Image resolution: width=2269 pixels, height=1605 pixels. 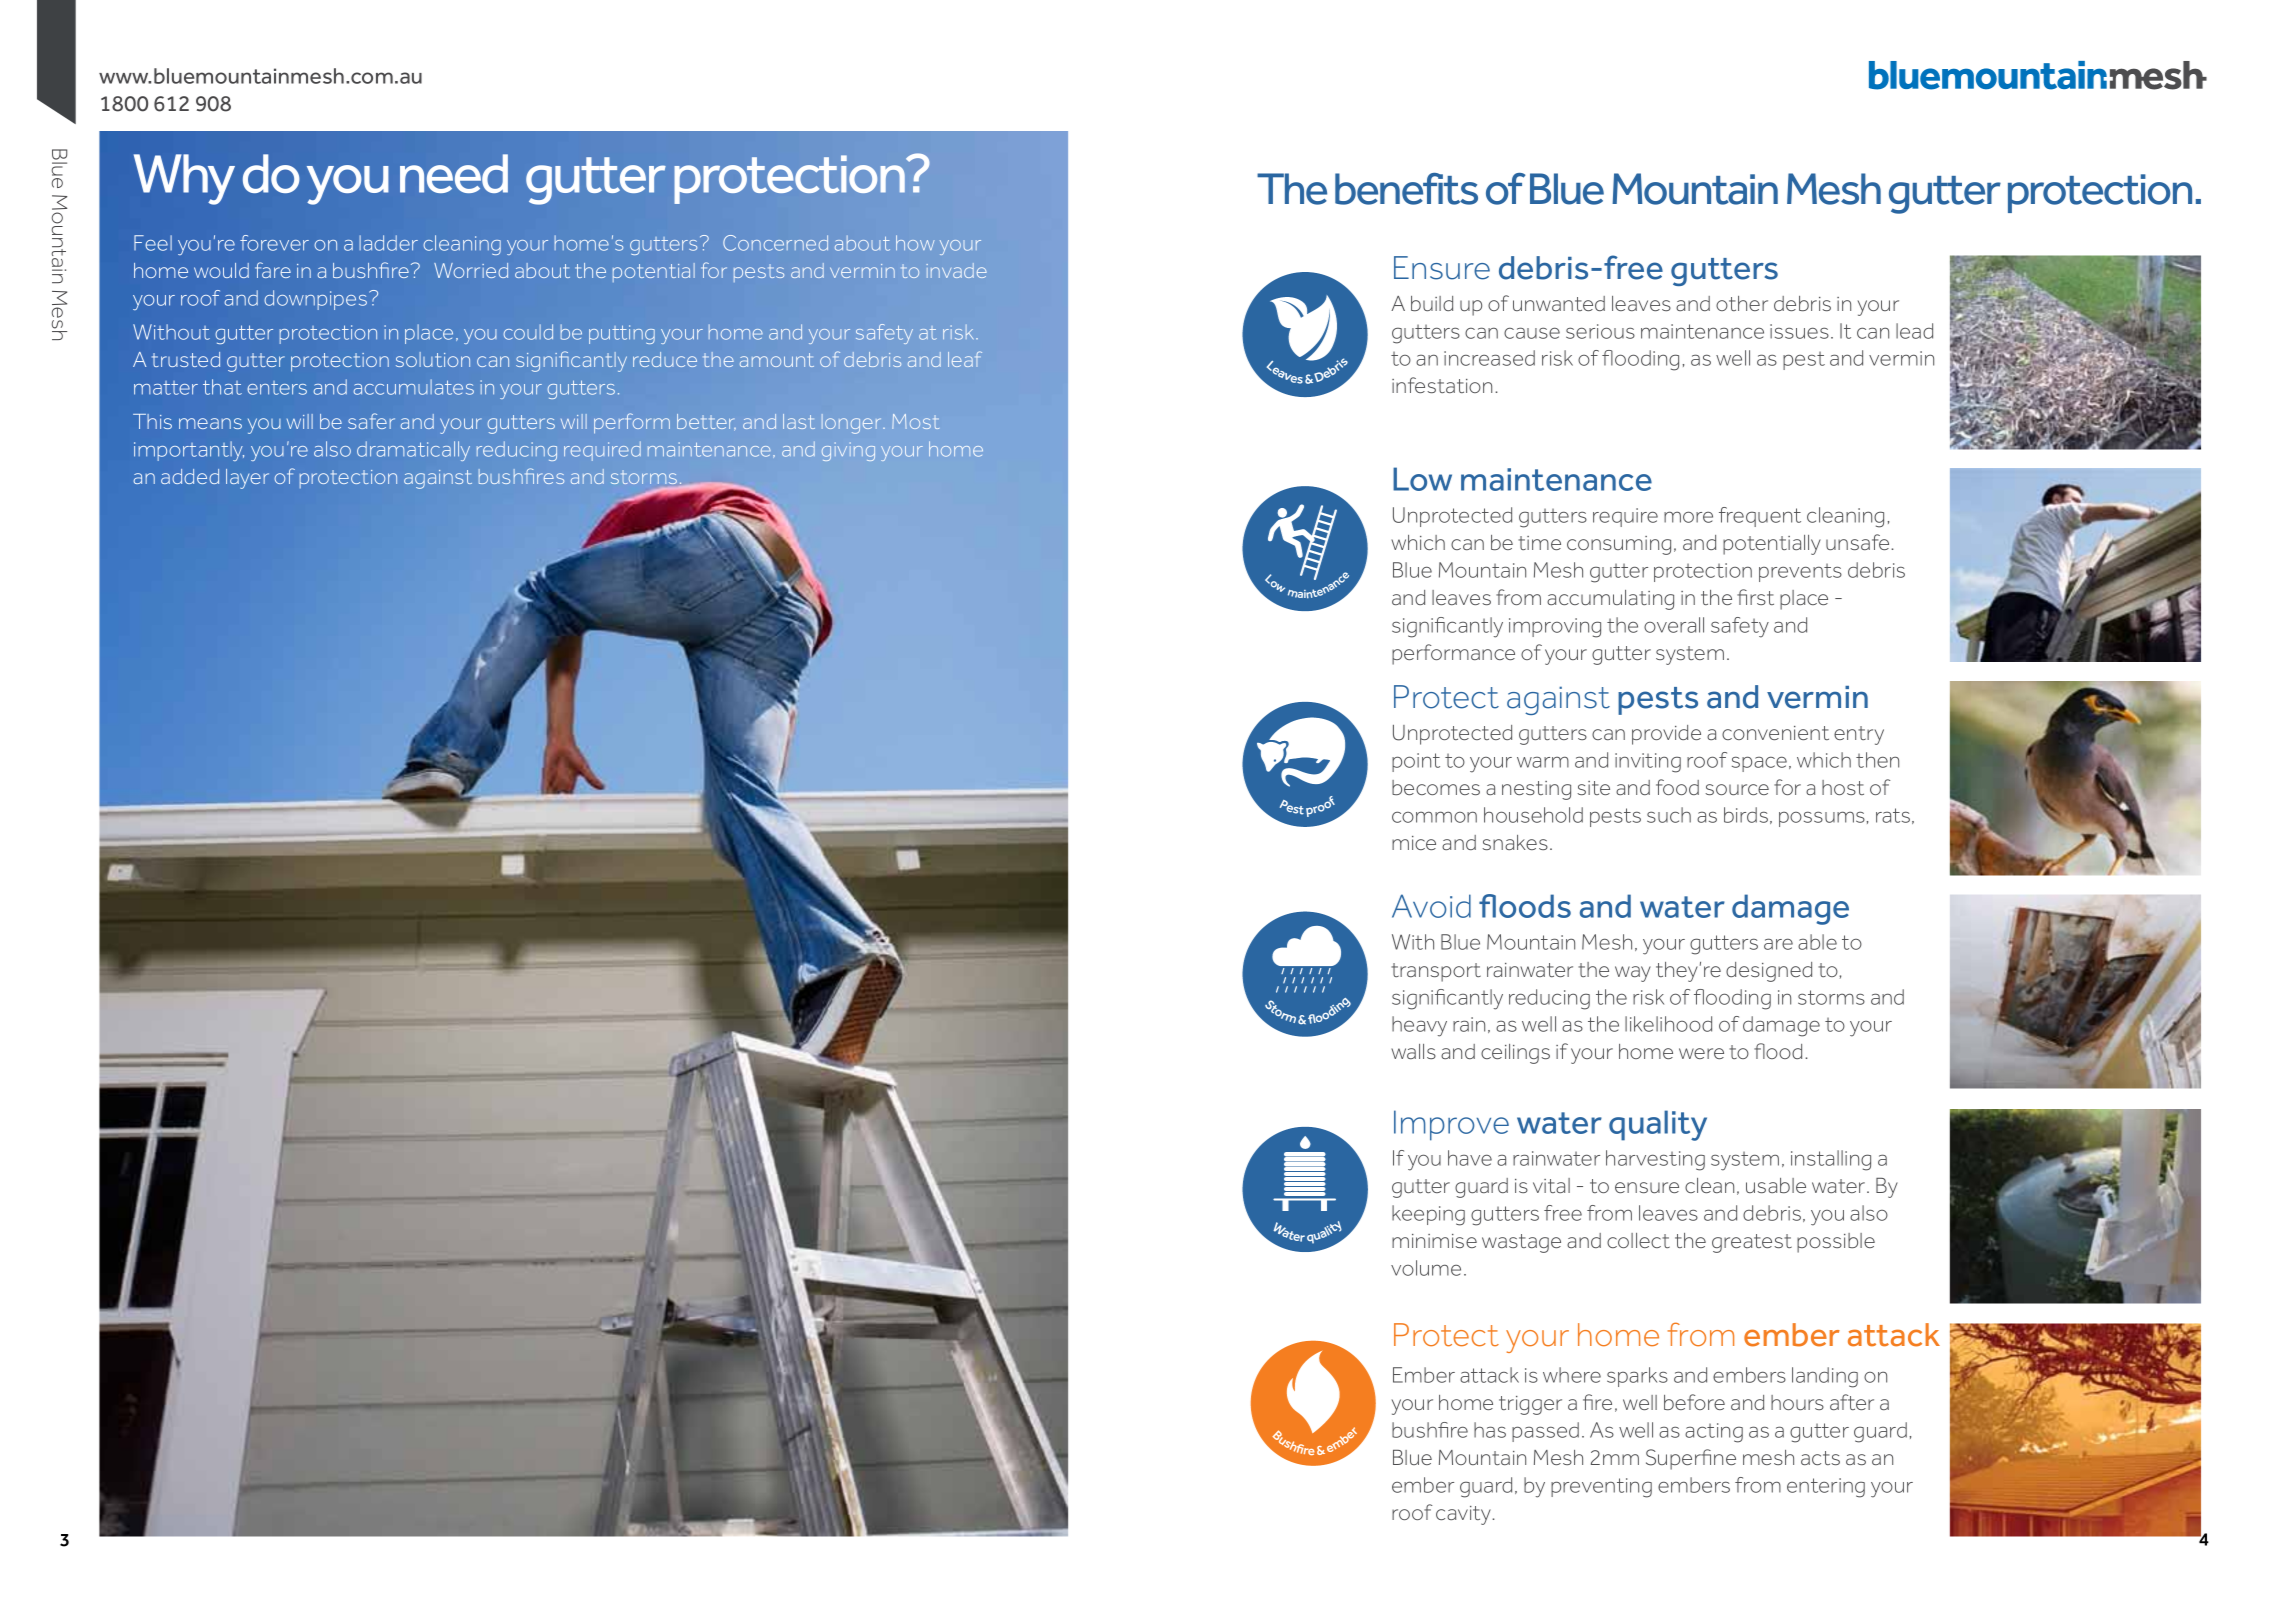 What do you see at coordinates (1490, 1430) in the screenshot?
I see `has` at bounding box center [1490, 1430].
